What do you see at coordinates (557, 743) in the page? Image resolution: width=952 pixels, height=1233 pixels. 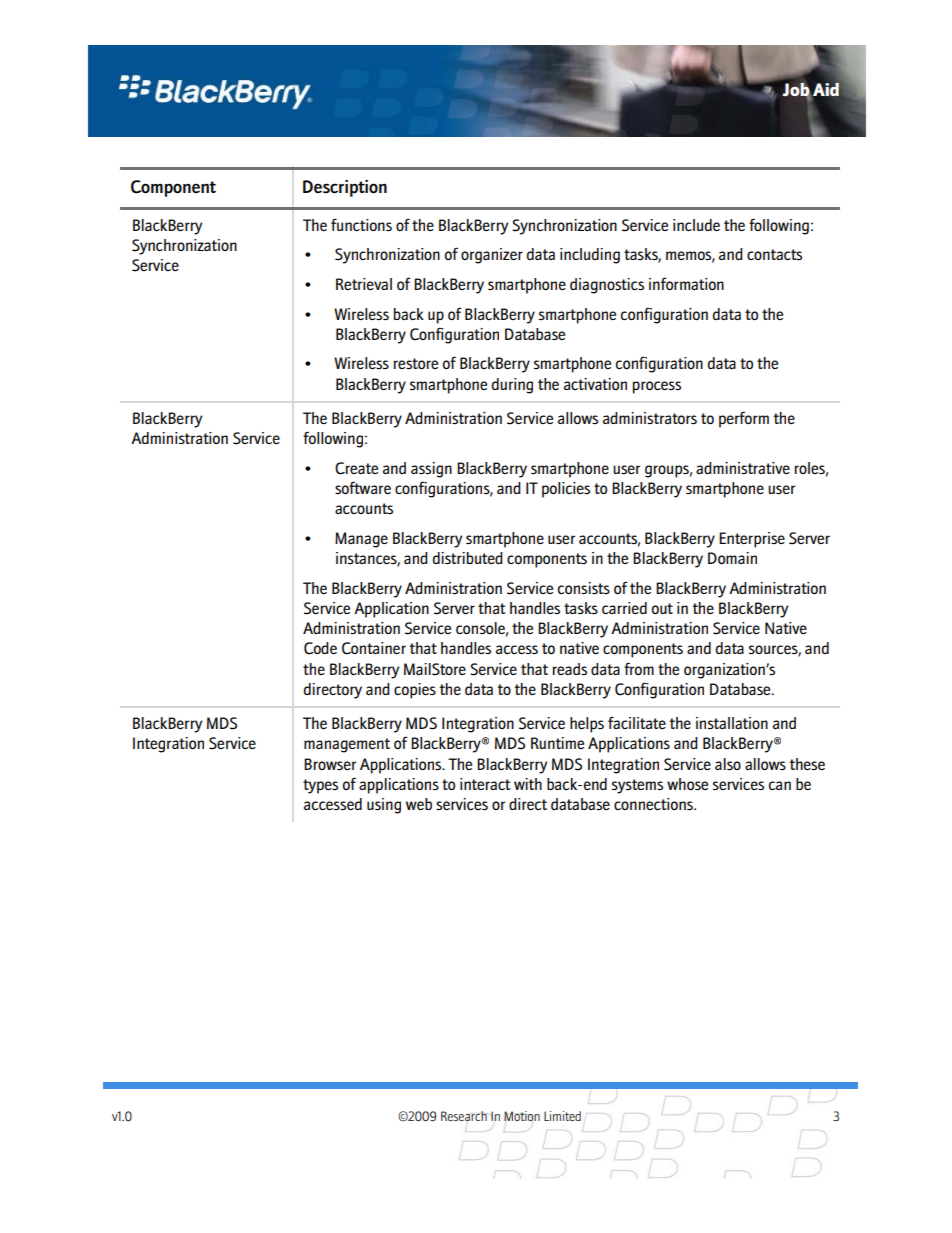 I see `Runtime` at bounding box center [557, 743].
